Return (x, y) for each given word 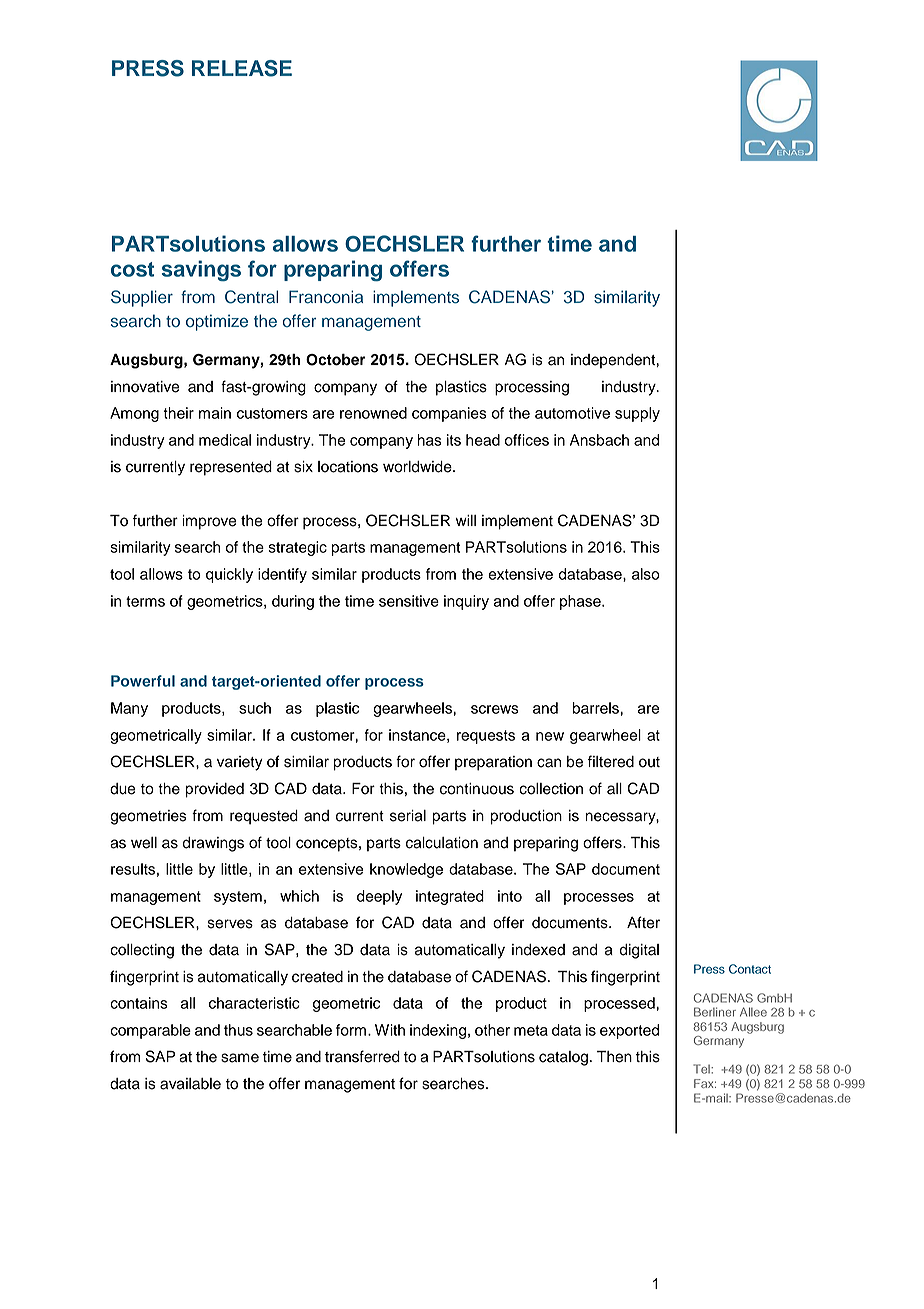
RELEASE (242, 68)
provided (215, 790)
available (190, 1084)
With (390, 1030)
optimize (217, 322)
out (649, 762)
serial (408, 816)
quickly (229, 575)
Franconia (326, 297)
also (646, 574)
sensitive (409, 601)
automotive (572, 413)
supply (637, 414)
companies (449, 414)
